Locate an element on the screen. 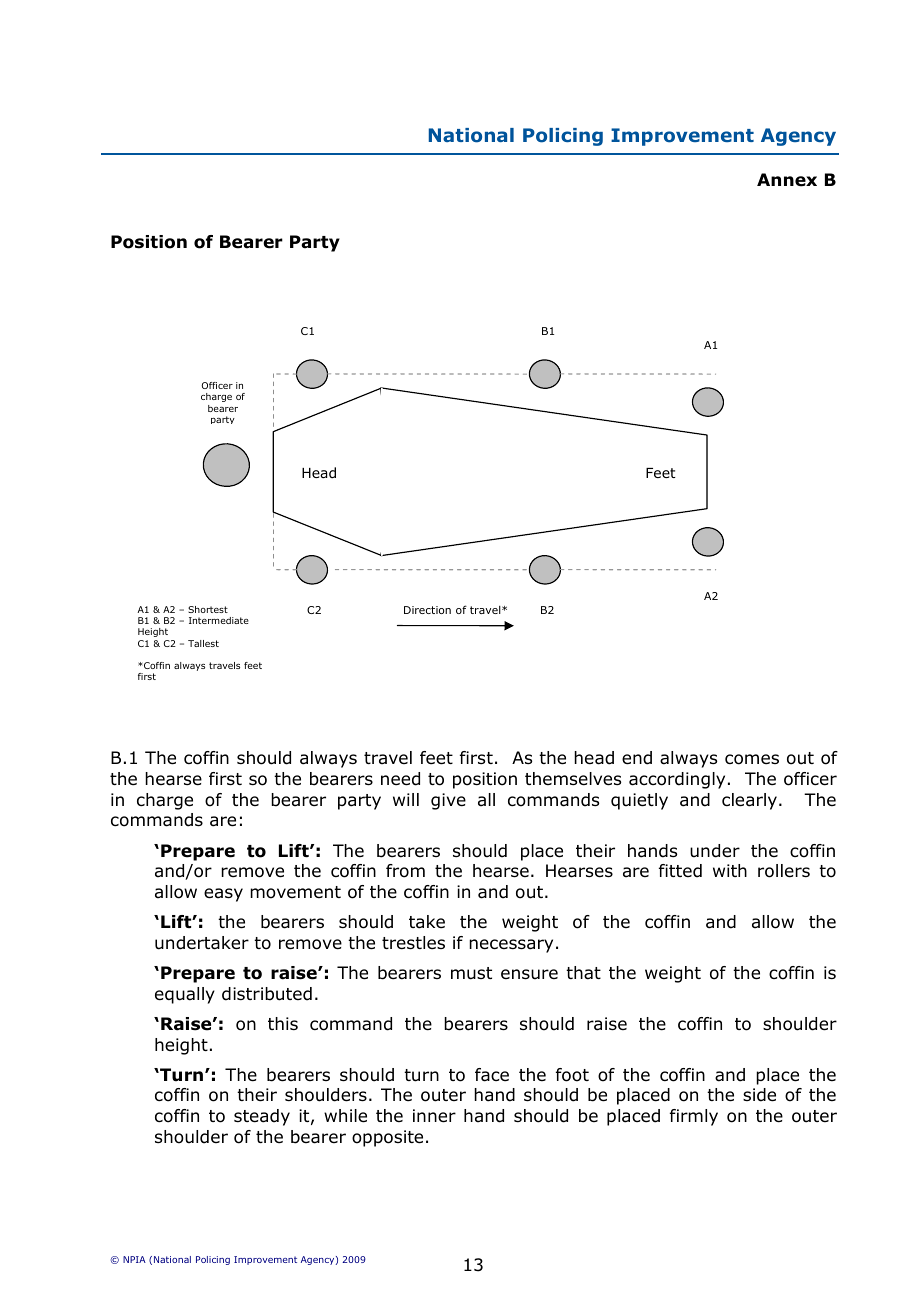 This screenshot has height=1308, width=924. Tallest is located at coordinates (203, 643).
